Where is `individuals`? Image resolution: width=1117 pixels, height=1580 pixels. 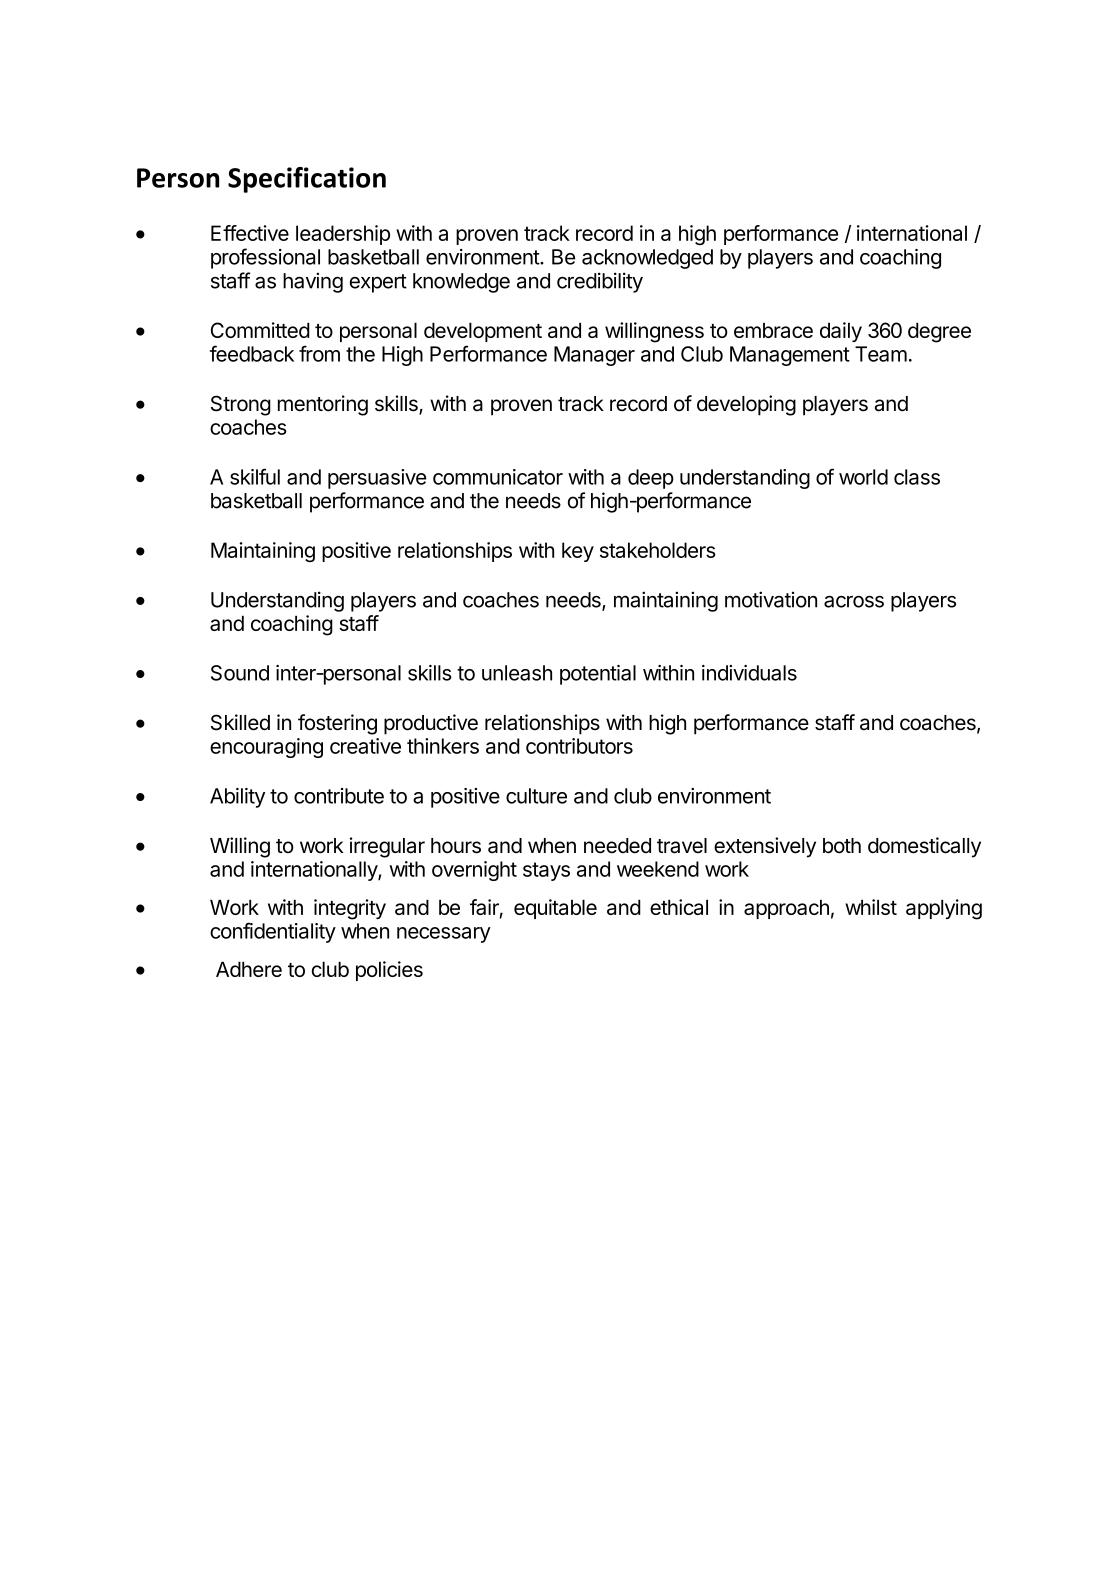
individuals is located at coordinates (749, 673).
